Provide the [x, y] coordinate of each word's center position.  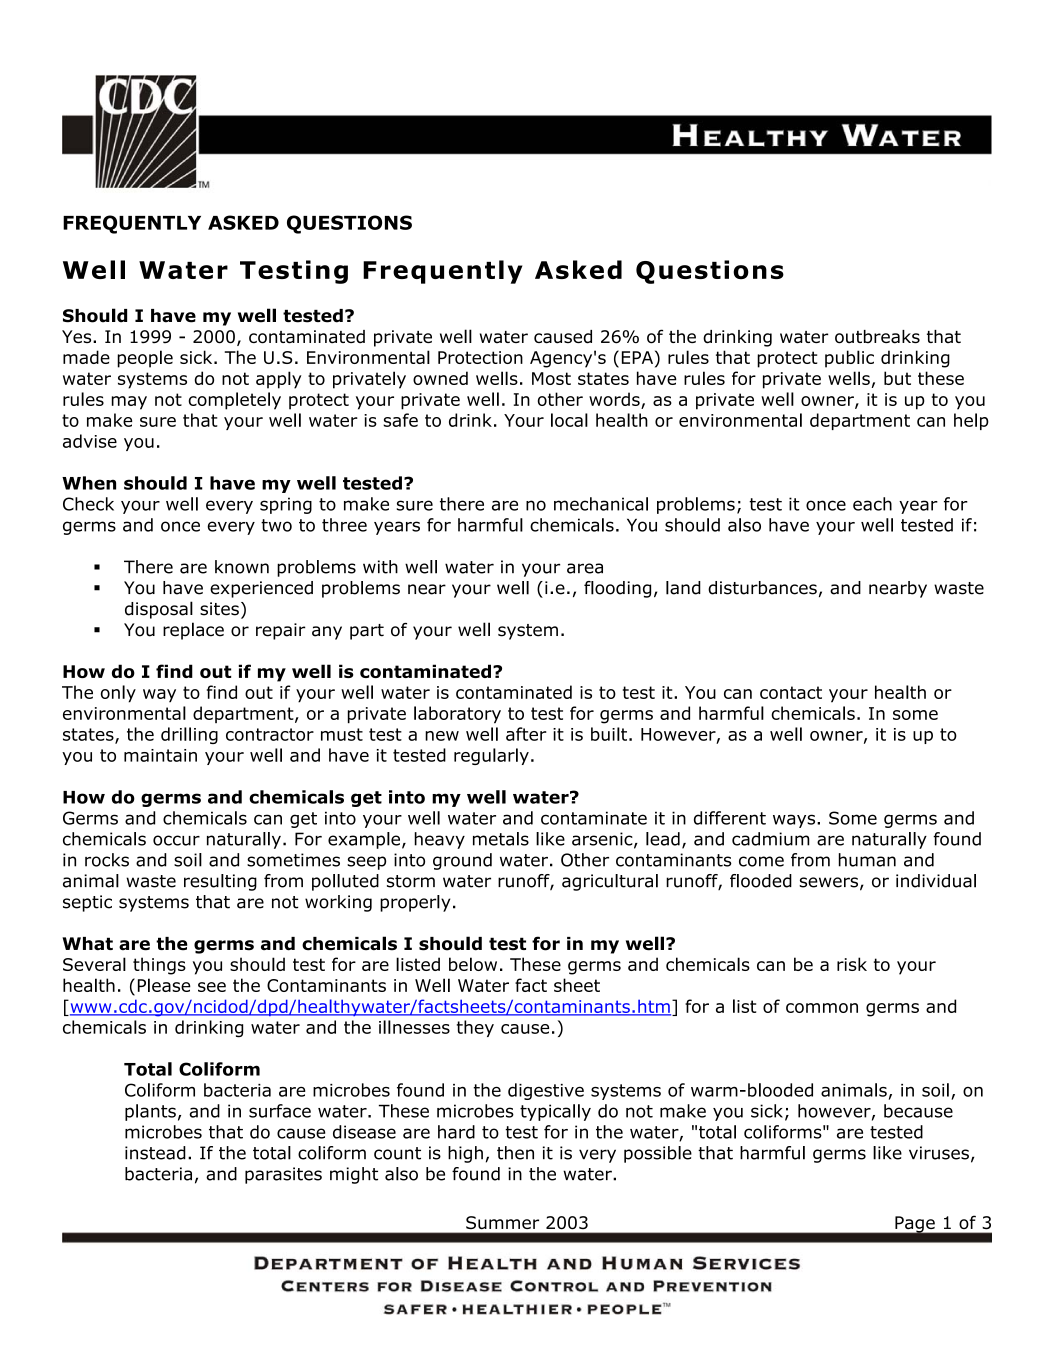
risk [852, 964]
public [849, 359]
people [145, 359]
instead [155, 1153]
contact [791, 692]
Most [551, 378]
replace [193, 631]
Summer [502, 1222]
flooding [617, 589]
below [473, 964]
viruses [939, 1153]
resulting [220, 882]
